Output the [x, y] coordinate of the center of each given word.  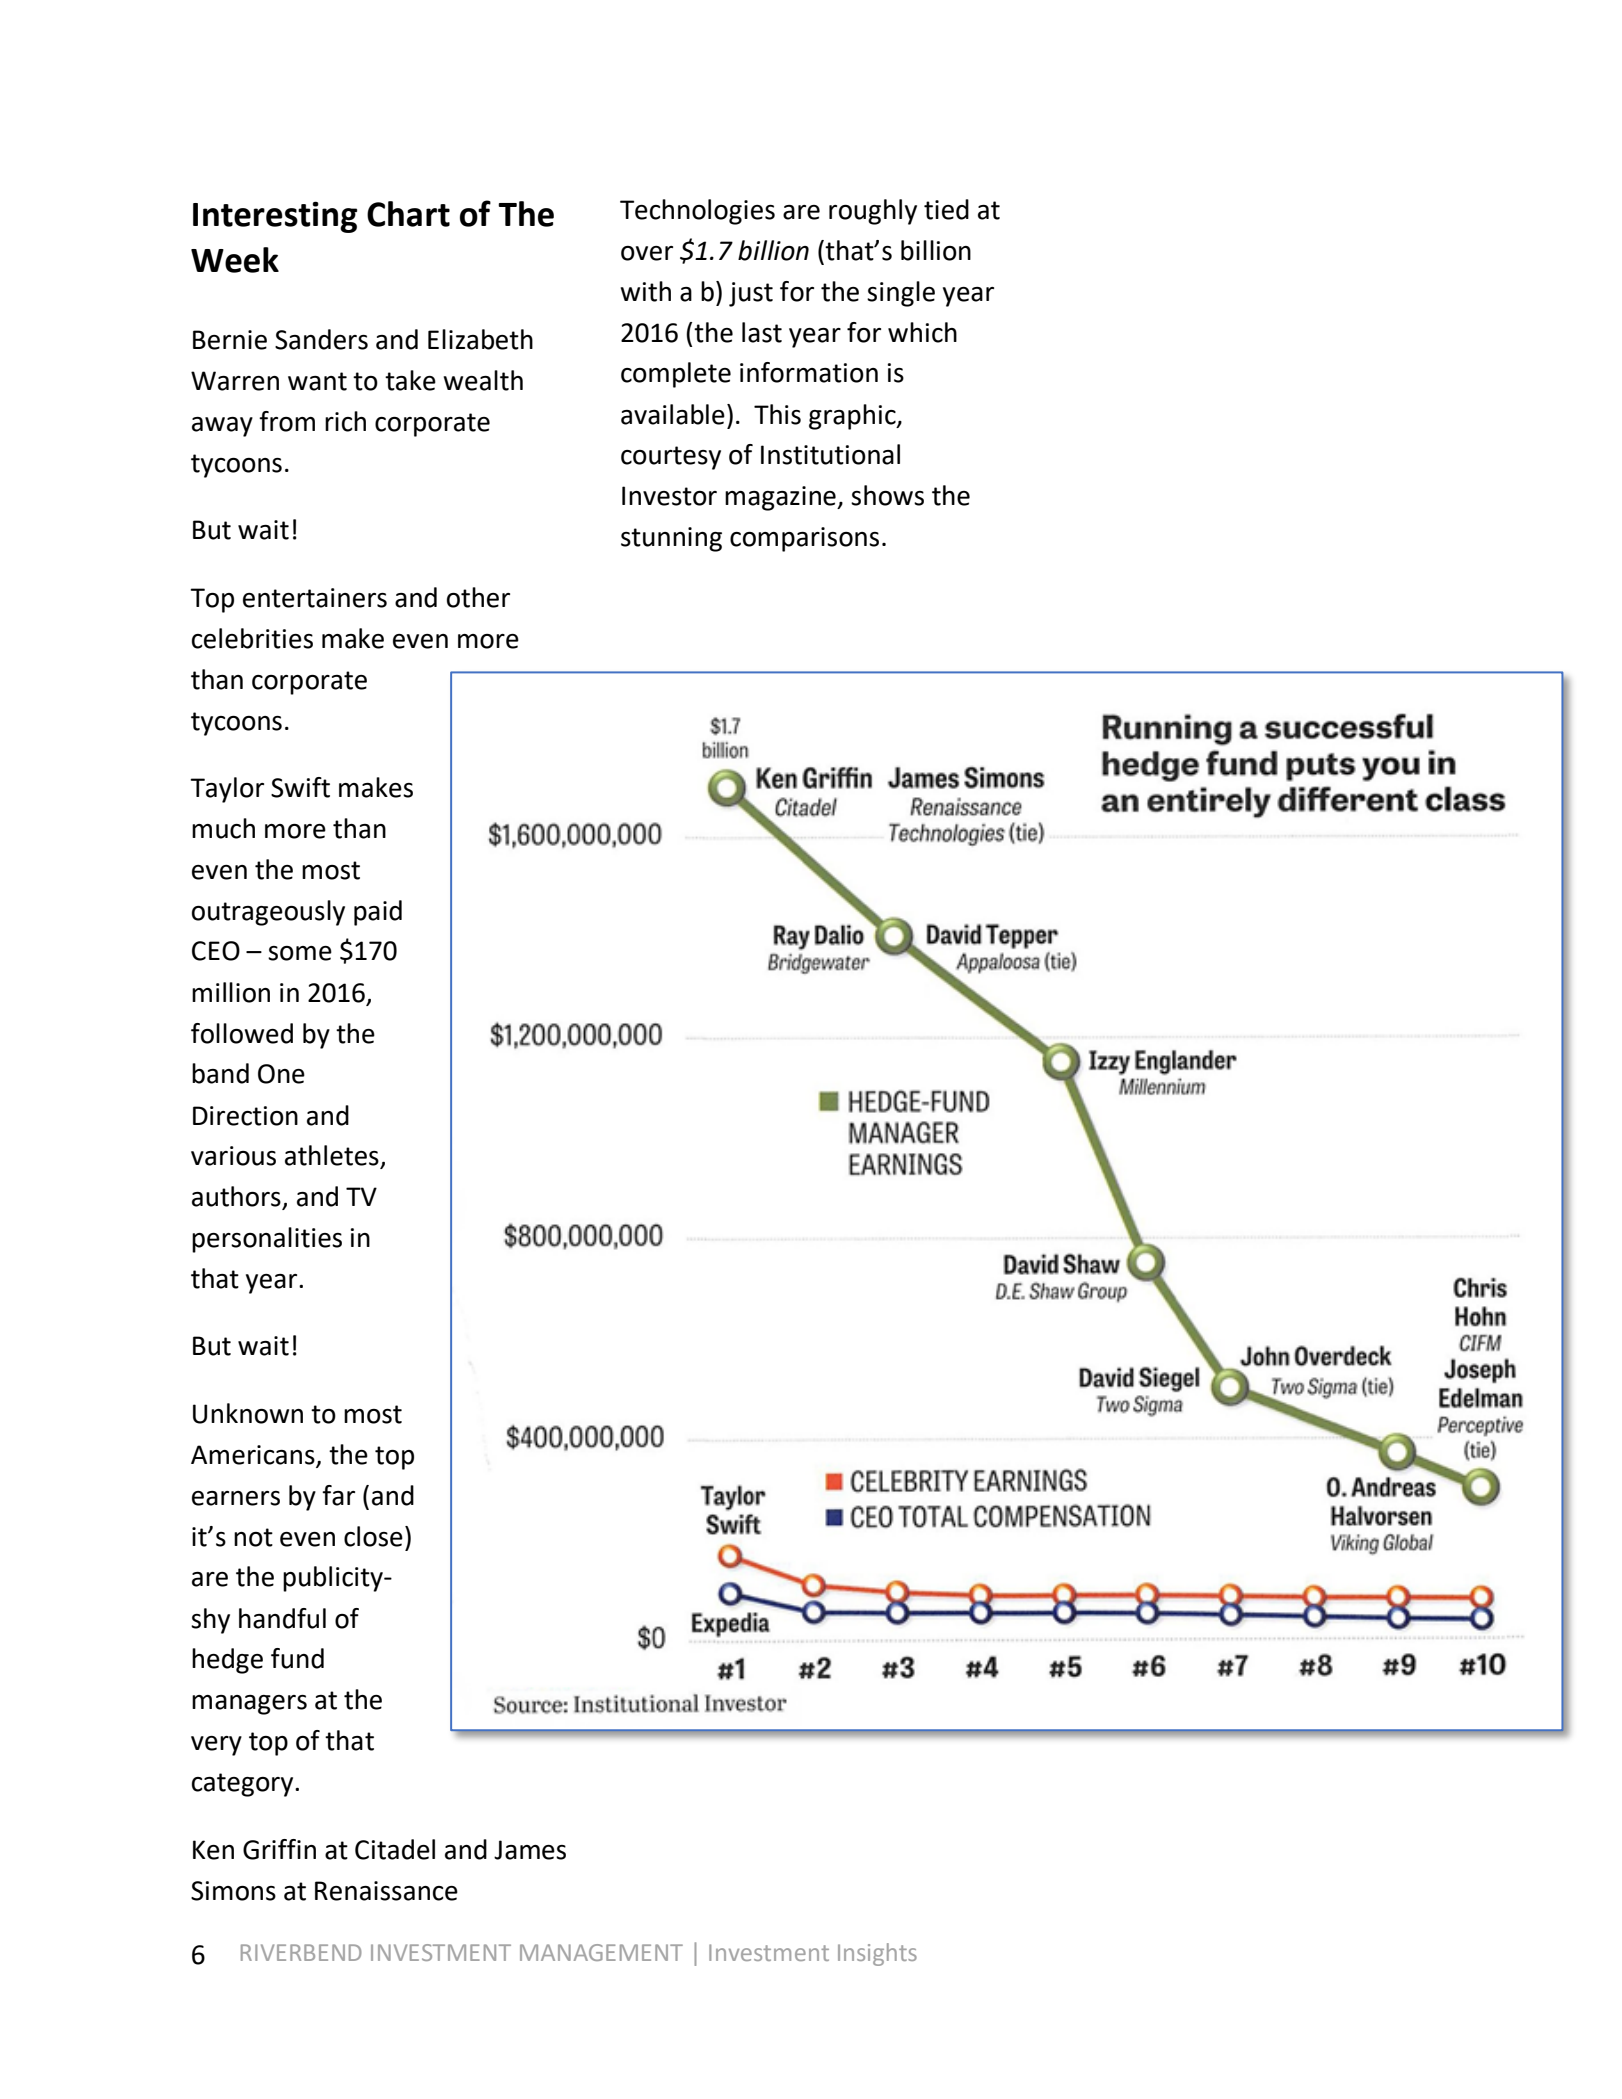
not [253, 1537]
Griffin [279, 1849]
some [300, 953]
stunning [671, 539]
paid [378, 913]
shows [887, 495]
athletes [333, 1156]
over [647, 253]
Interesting [275, 217]
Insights [877, 1954]
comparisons [804, 539]
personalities [267, 1240]
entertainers [315, 598]
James [530, 1850]
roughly [873, 212]
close [373, 1536]
